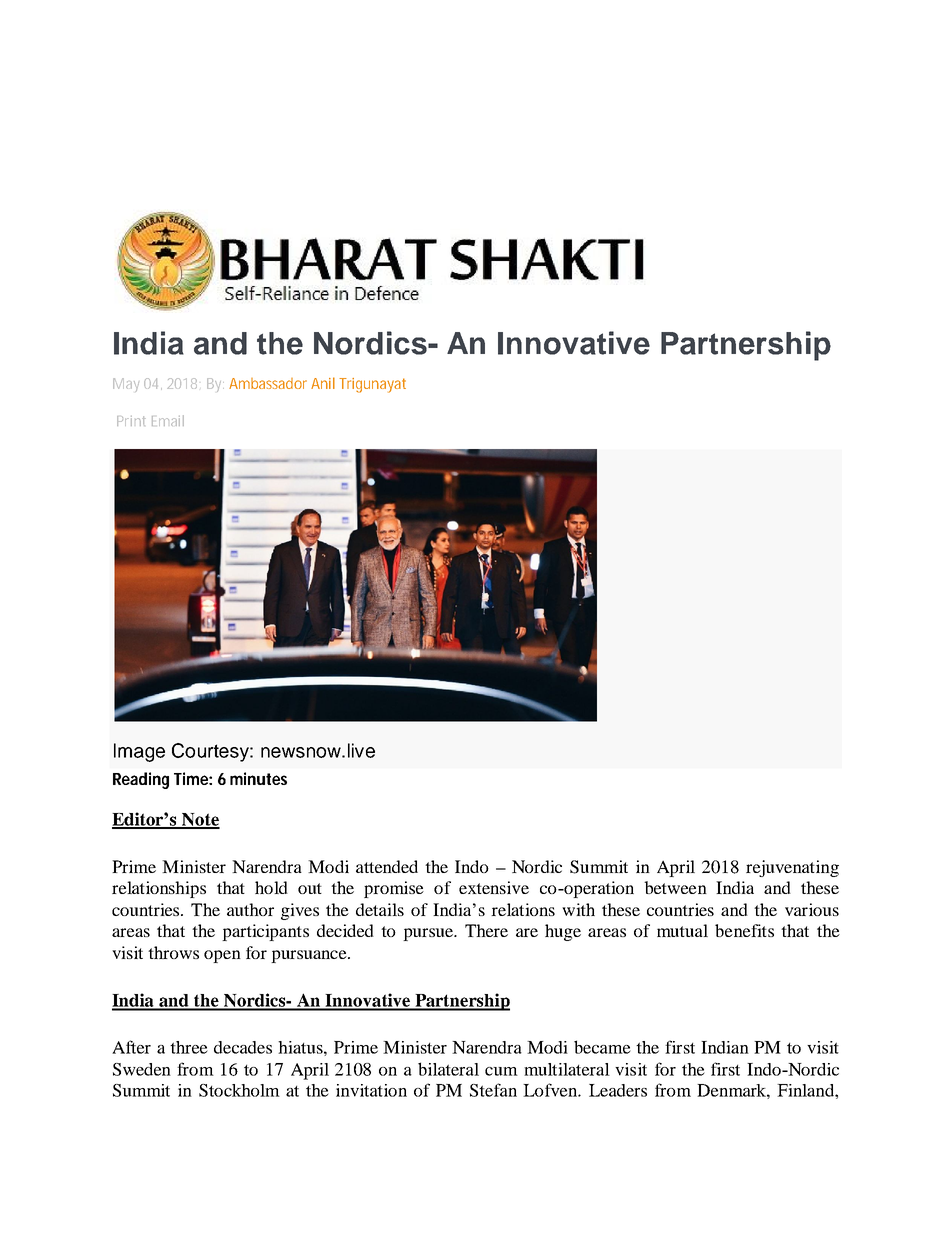 This screenshot has height=1233, width=952. What do you see at coordinates (618, 1090) in the screenshot?
I see `Leaders` at bounding box center [618, 1090].
